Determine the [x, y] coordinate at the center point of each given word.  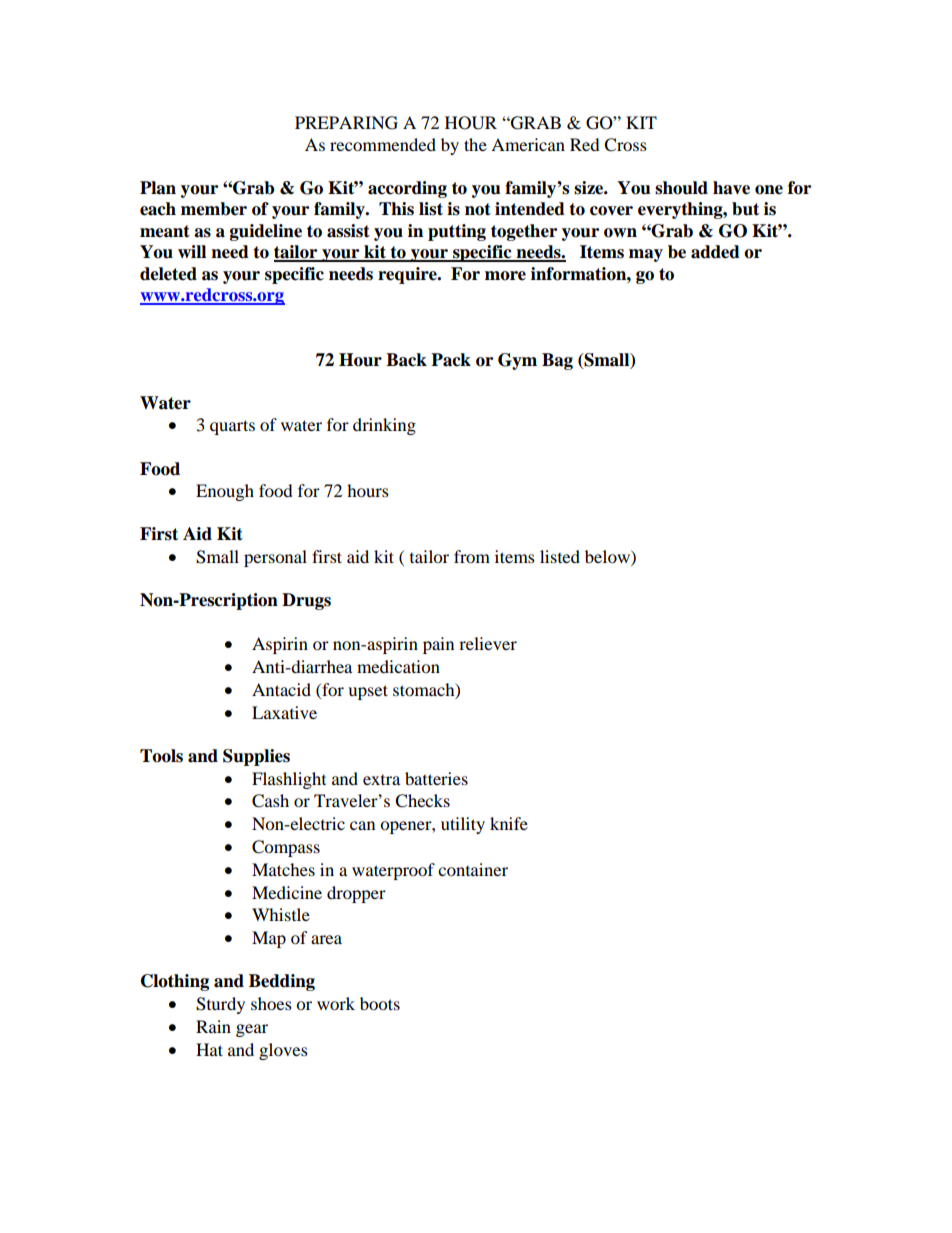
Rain [213, 1026]
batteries [436, 778]
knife [509, 823]
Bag [557, 361]
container [473, 869]
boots [380, 1003]
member [214, 209]
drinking [384, 426]
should [681, 188]
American [528, 144]
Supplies [256, 757]
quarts [232, 427]
